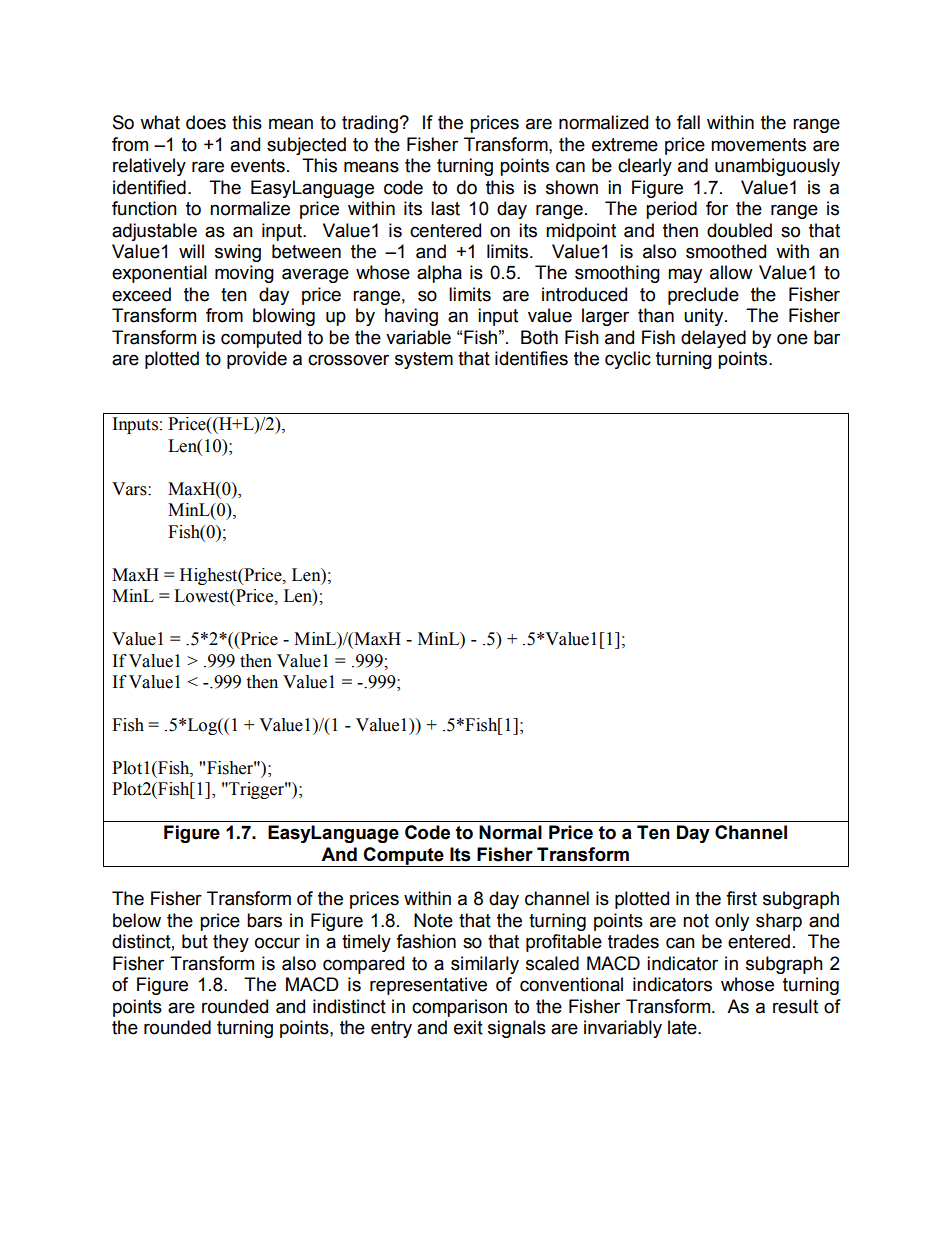  I want to click on cyclic, so click(628, 360).
